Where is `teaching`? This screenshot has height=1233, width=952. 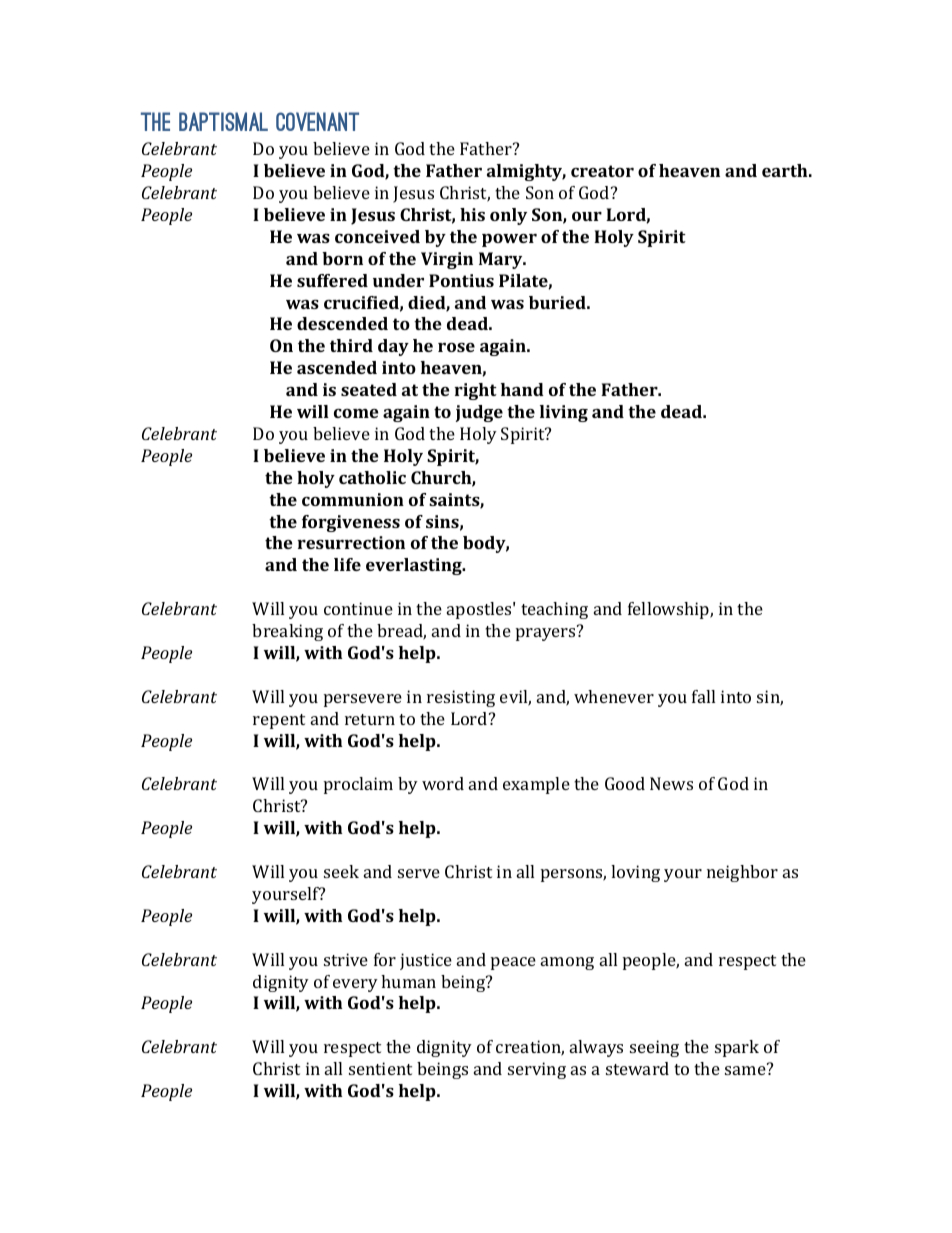
teaching is located at coordinates (554, 610).
